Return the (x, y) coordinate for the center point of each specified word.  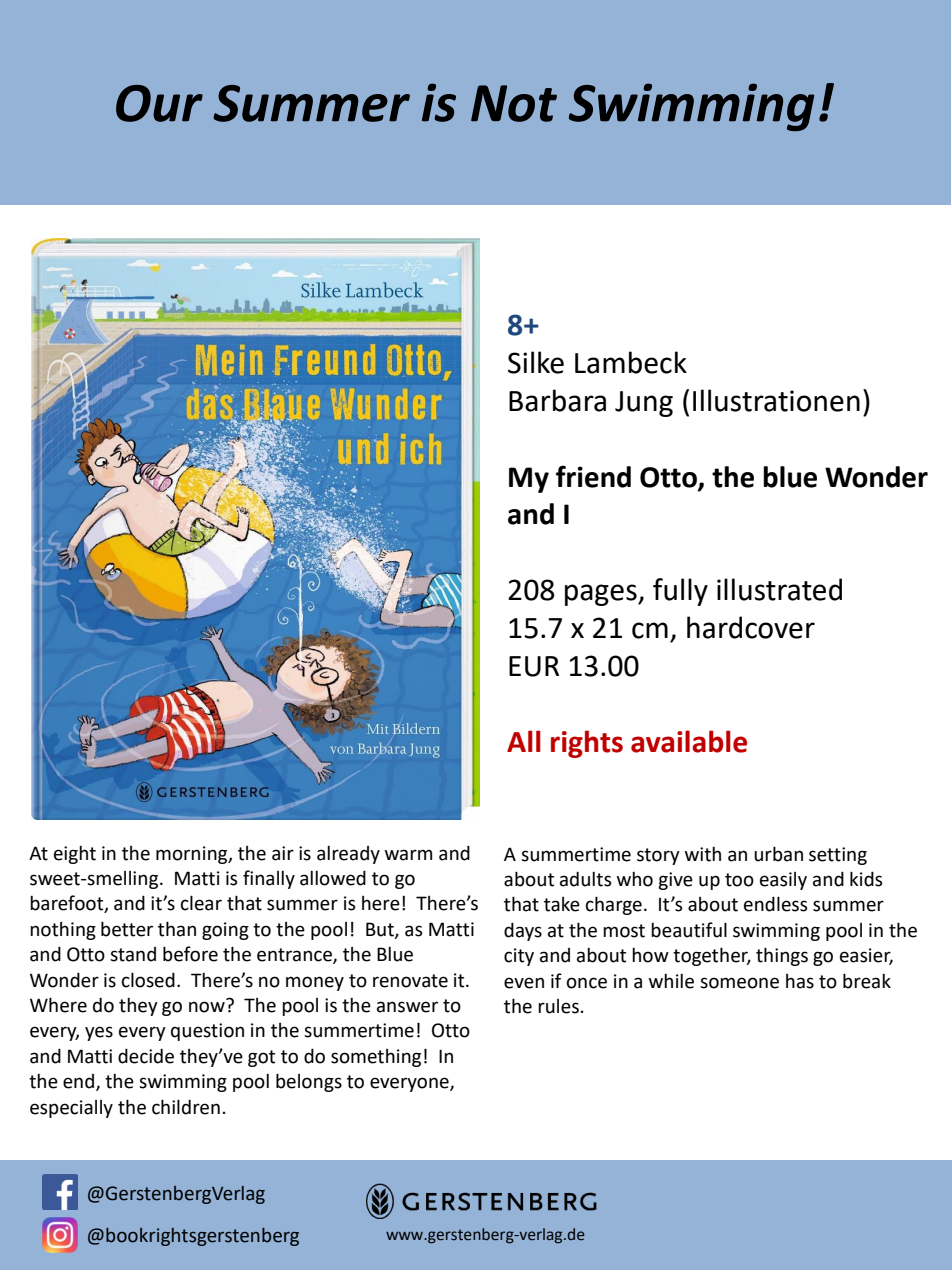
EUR (534, 666)
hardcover (751, 627)
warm (408, 855)
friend (593, 476)
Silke (536, 362)
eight (75, 855)
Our (159, 103)
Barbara (557, 400)
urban (778, 854)
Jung (644, 404)
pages (602, 595)
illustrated (779, 589)
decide (146, 1056)
